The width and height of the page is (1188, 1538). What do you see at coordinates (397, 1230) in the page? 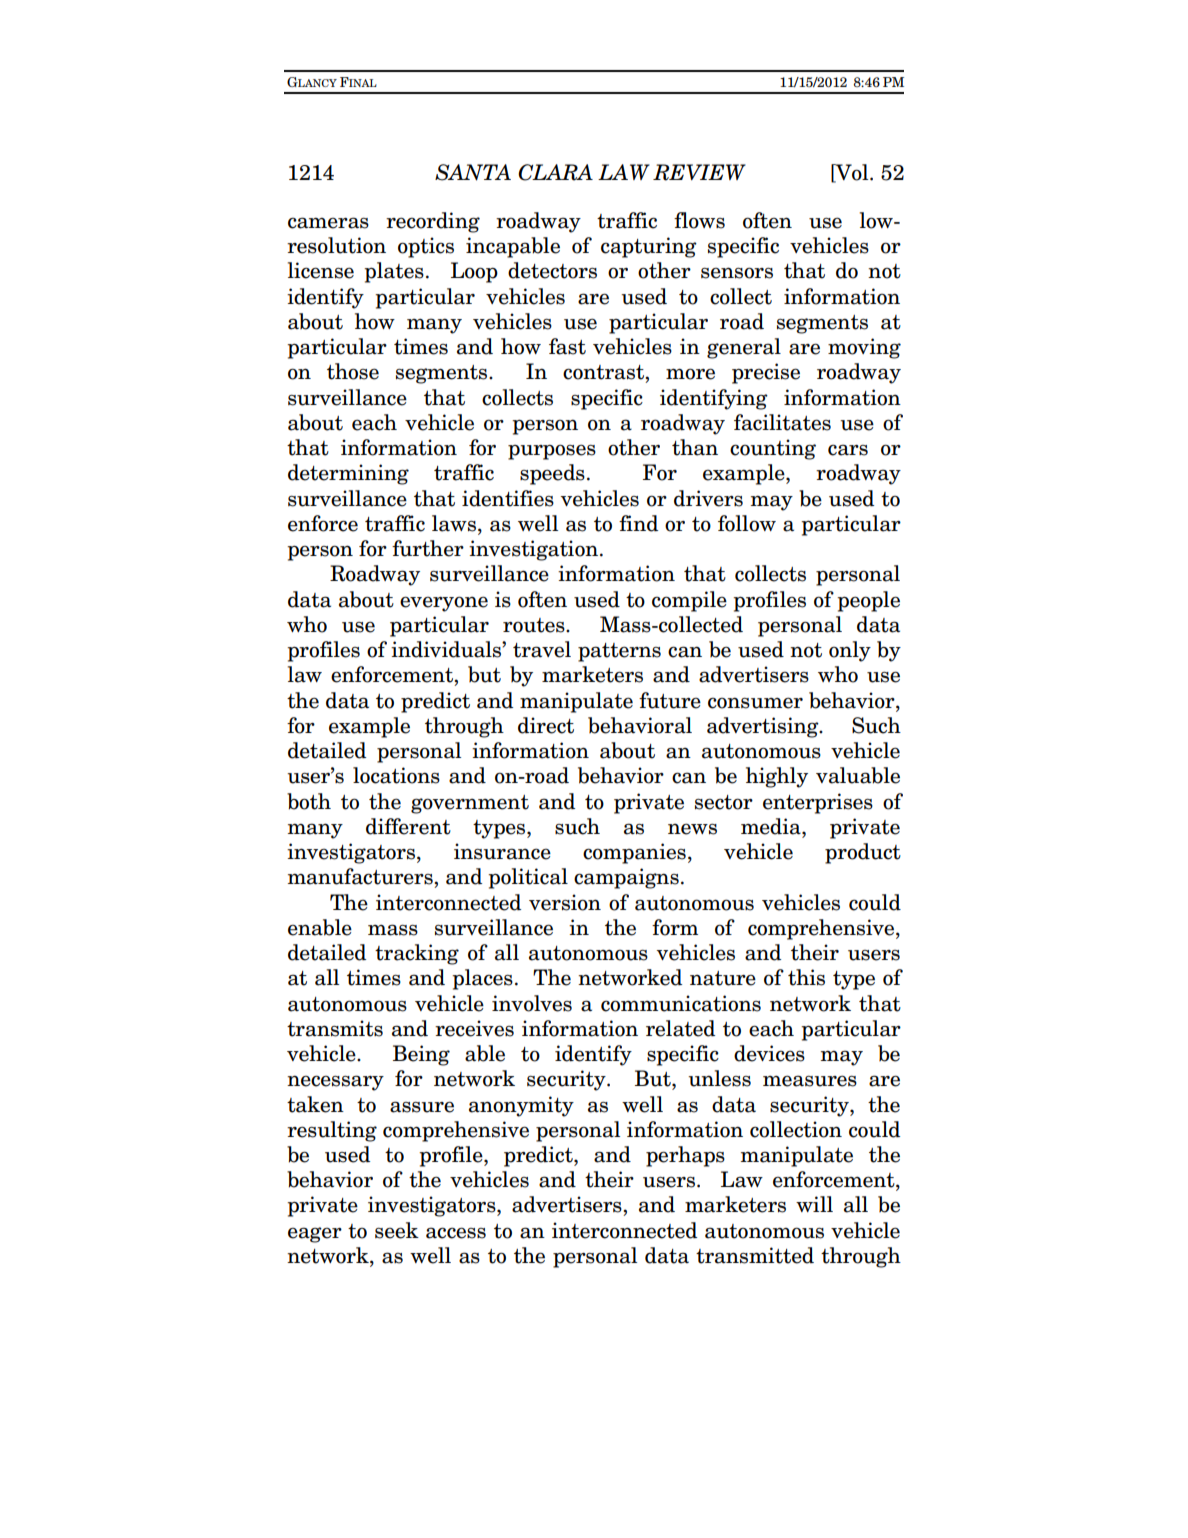
I see `seek` at bounding box center [397, 1230].
